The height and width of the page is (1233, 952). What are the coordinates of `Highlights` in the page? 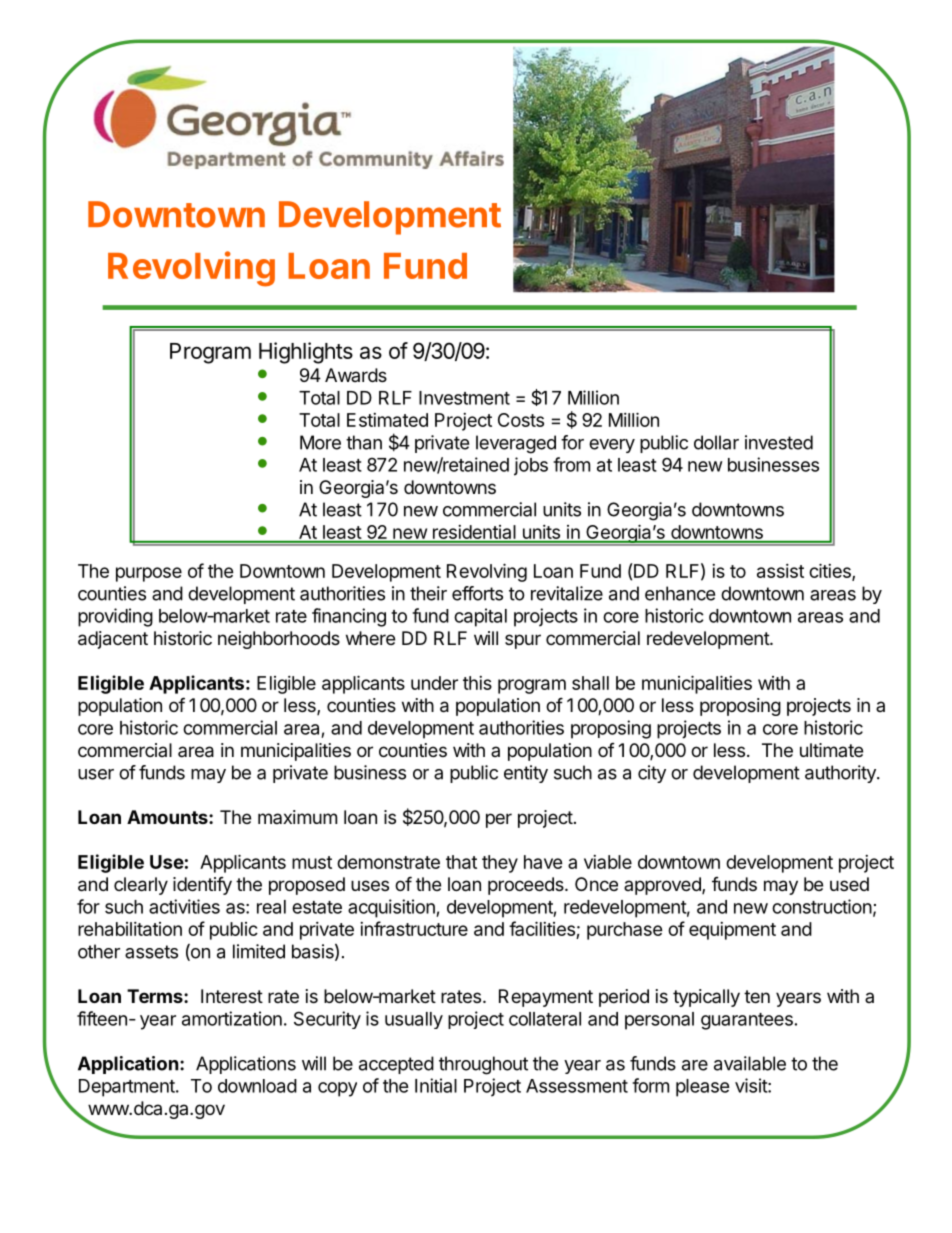 It's located at (306, 353).
